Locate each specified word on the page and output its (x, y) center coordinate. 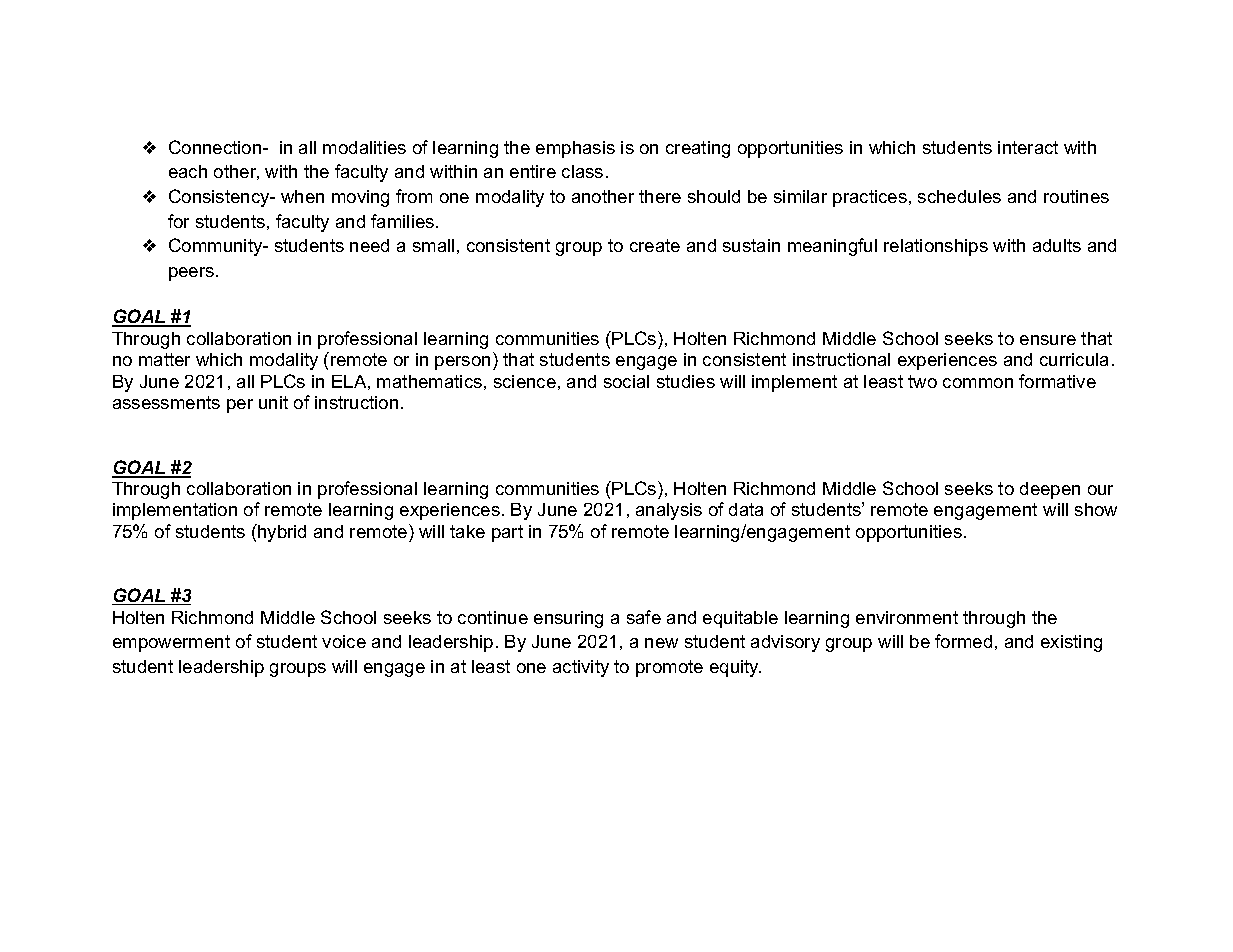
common (978, 383)
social (626, 381)
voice (344, 641)
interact (1028, 147)
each (188, 171)
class (582, 171)
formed (963, 641)
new (661, 643)
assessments (166, 402)
